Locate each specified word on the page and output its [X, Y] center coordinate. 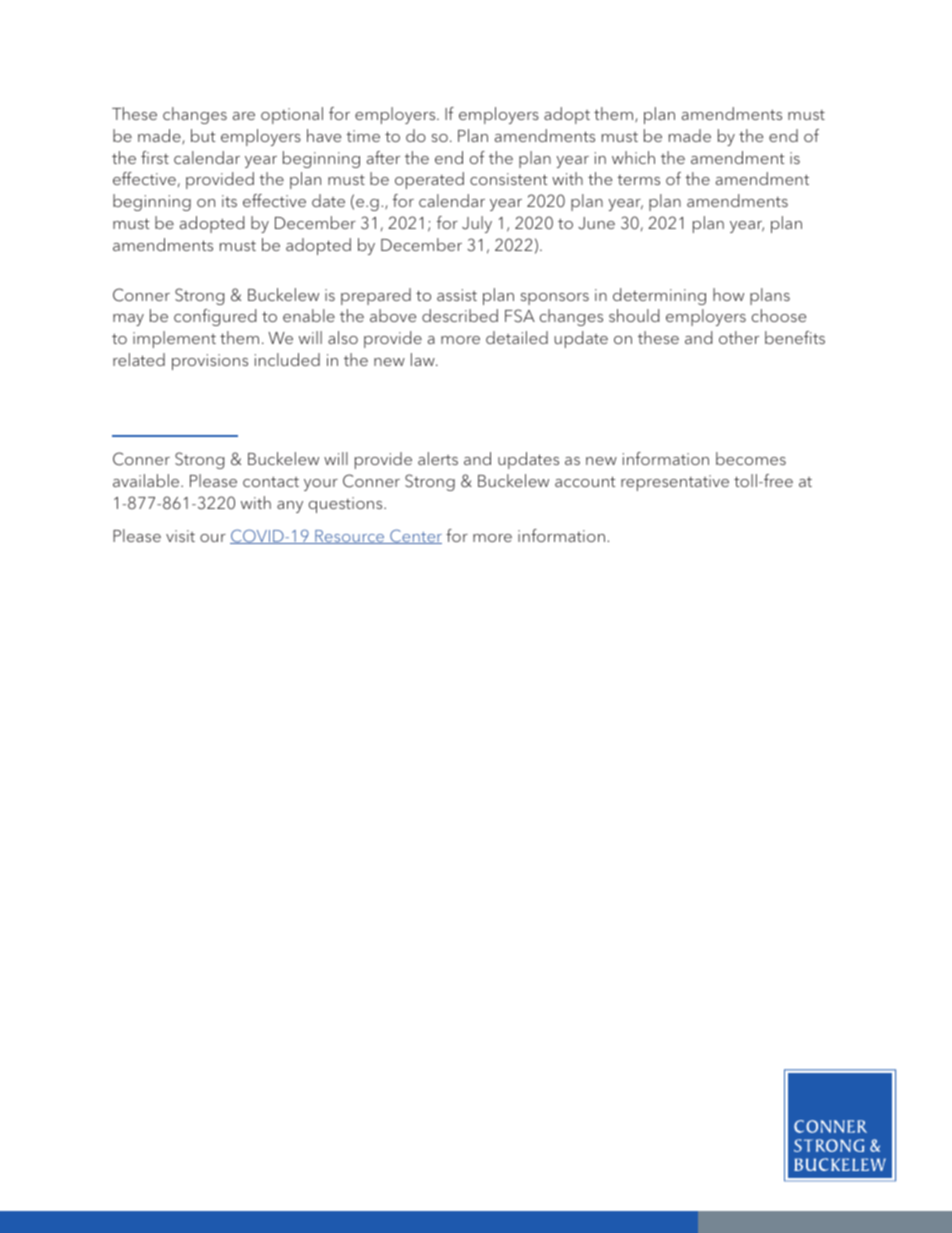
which [633, 157]
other [739, 337]
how [728, 294]
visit [180, 536]
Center [415, 536]
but [203, 135]
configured [215, 317]
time [363, 136]
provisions [210, 362]
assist [457, 295]
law [424, 359]
